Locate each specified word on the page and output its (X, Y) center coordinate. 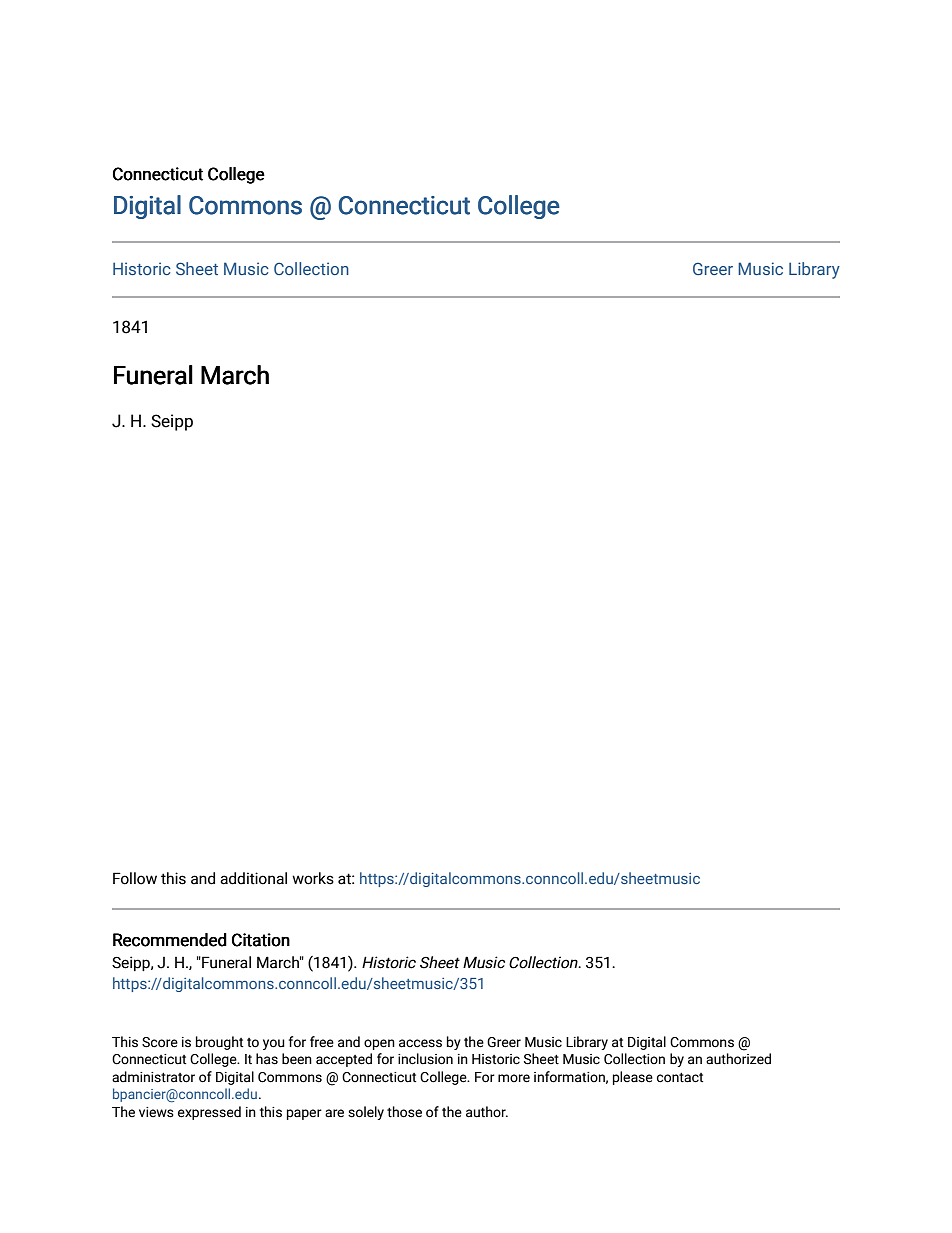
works (313, 878)
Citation (261, 940)
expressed (209, 1113)
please (633, 1078)
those (404, 1112)
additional (253, 878)
